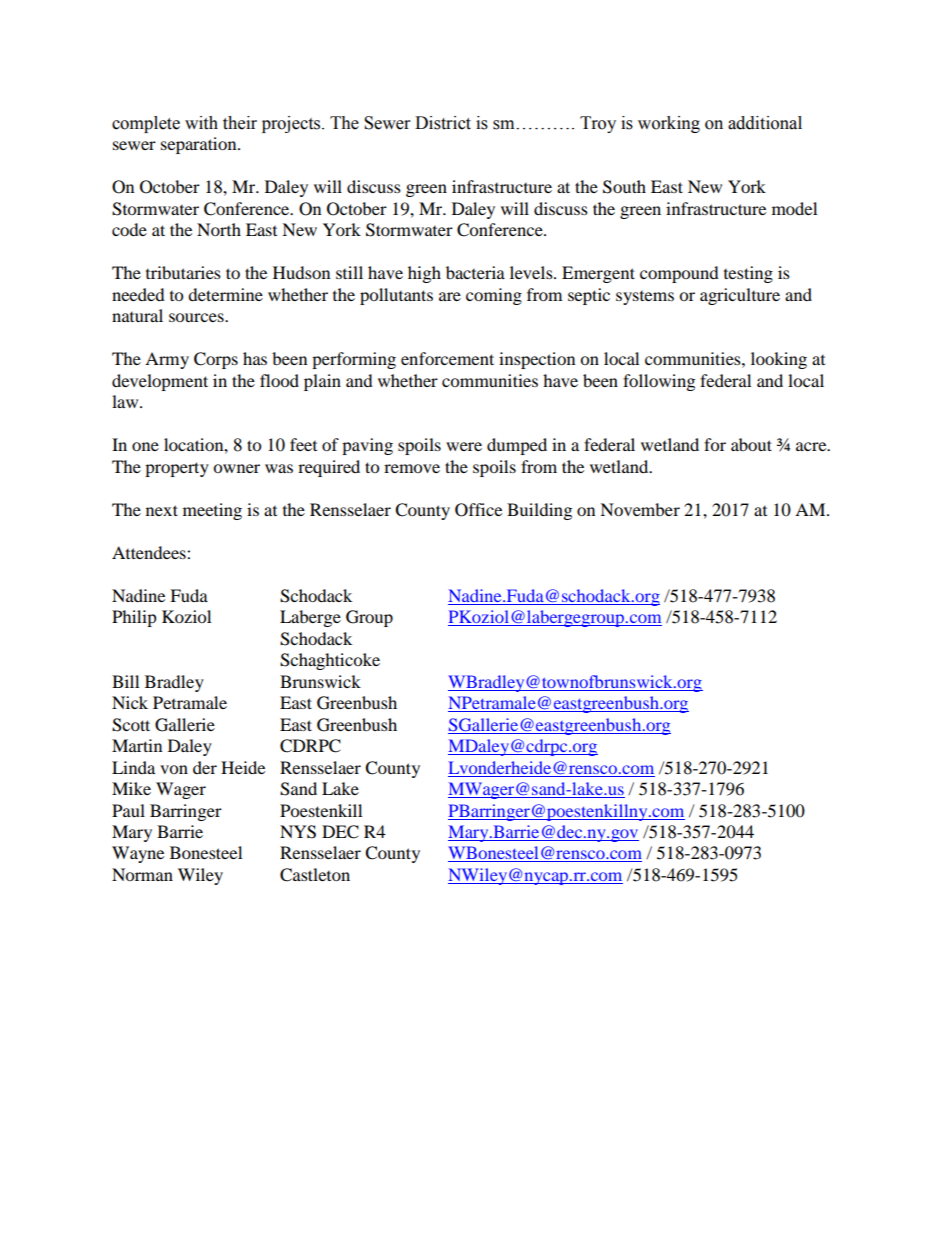  I want to click on agriculture, so click(740, 296).
